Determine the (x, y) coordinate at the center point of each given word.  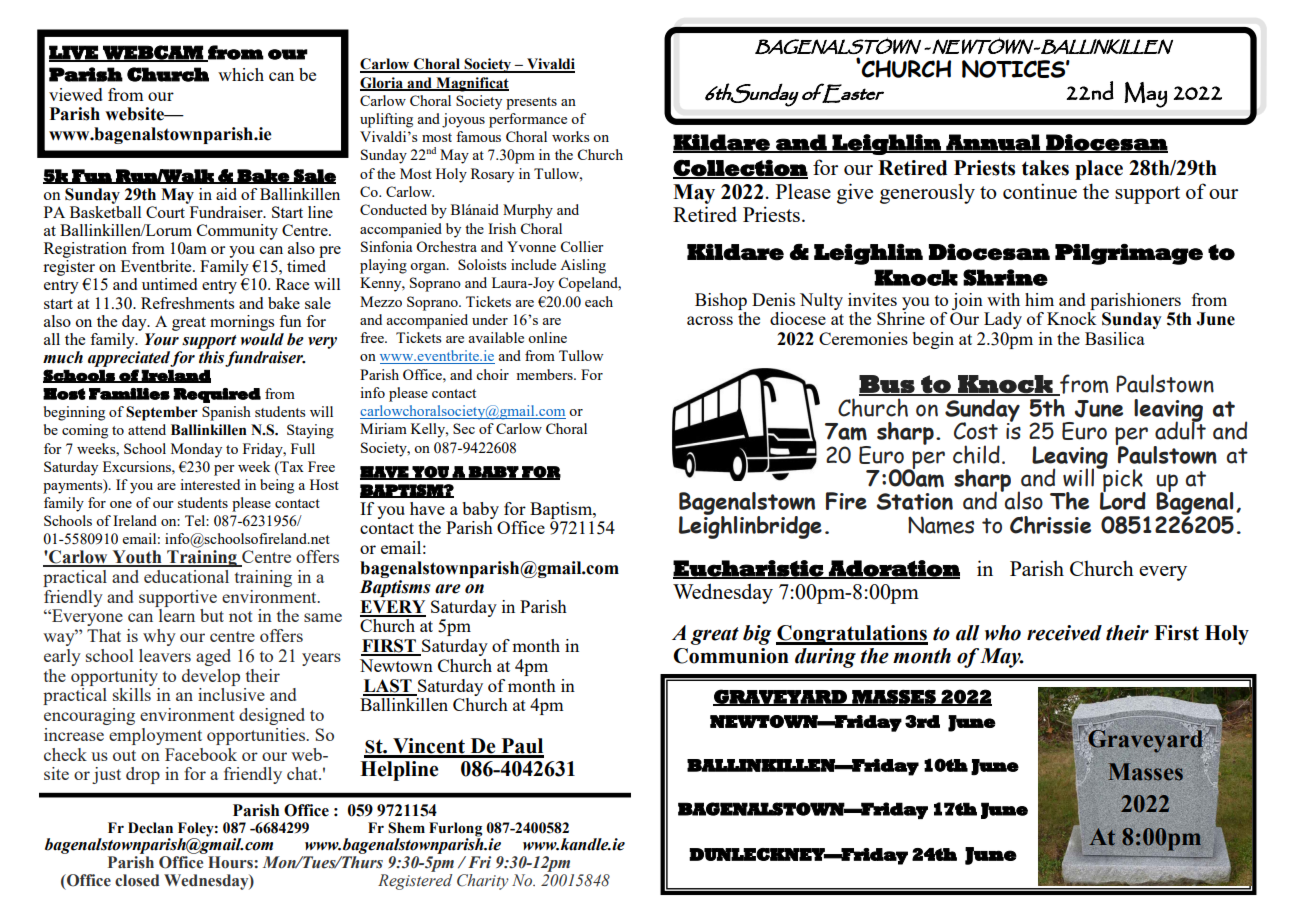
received (1064, 633)
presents (531, 103)
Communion (731, 656)
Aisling (583, 266)
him (1039, 299)
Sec (464, 428)
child (976, 454)
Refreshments (187, 303)
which (241, 74)
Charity (483, 882)
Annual (993, 143)
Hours (231, 862)
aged (213, 657)
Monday (196, 450)
